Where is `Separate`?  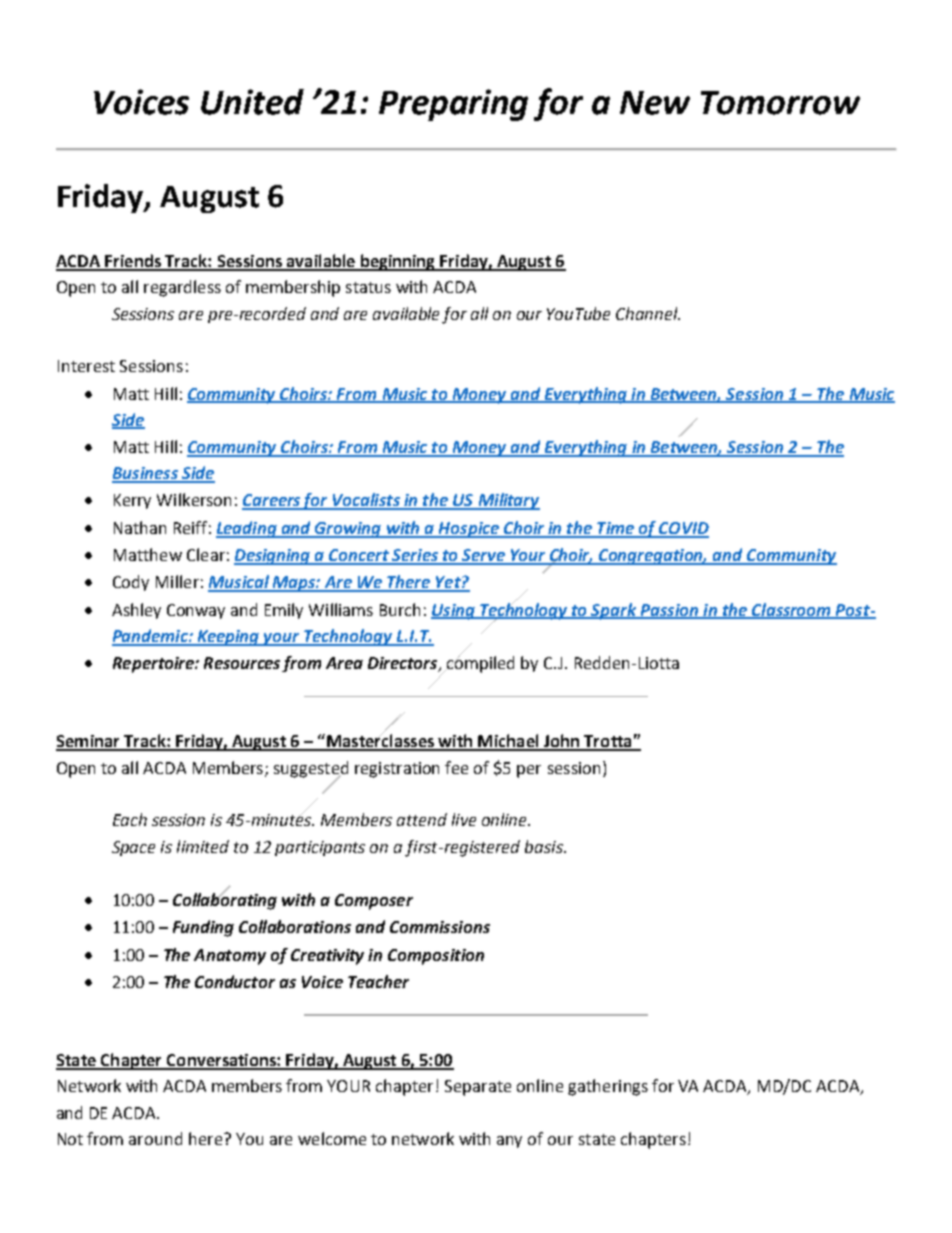 Separate is located at coordinates (478, 1088).
